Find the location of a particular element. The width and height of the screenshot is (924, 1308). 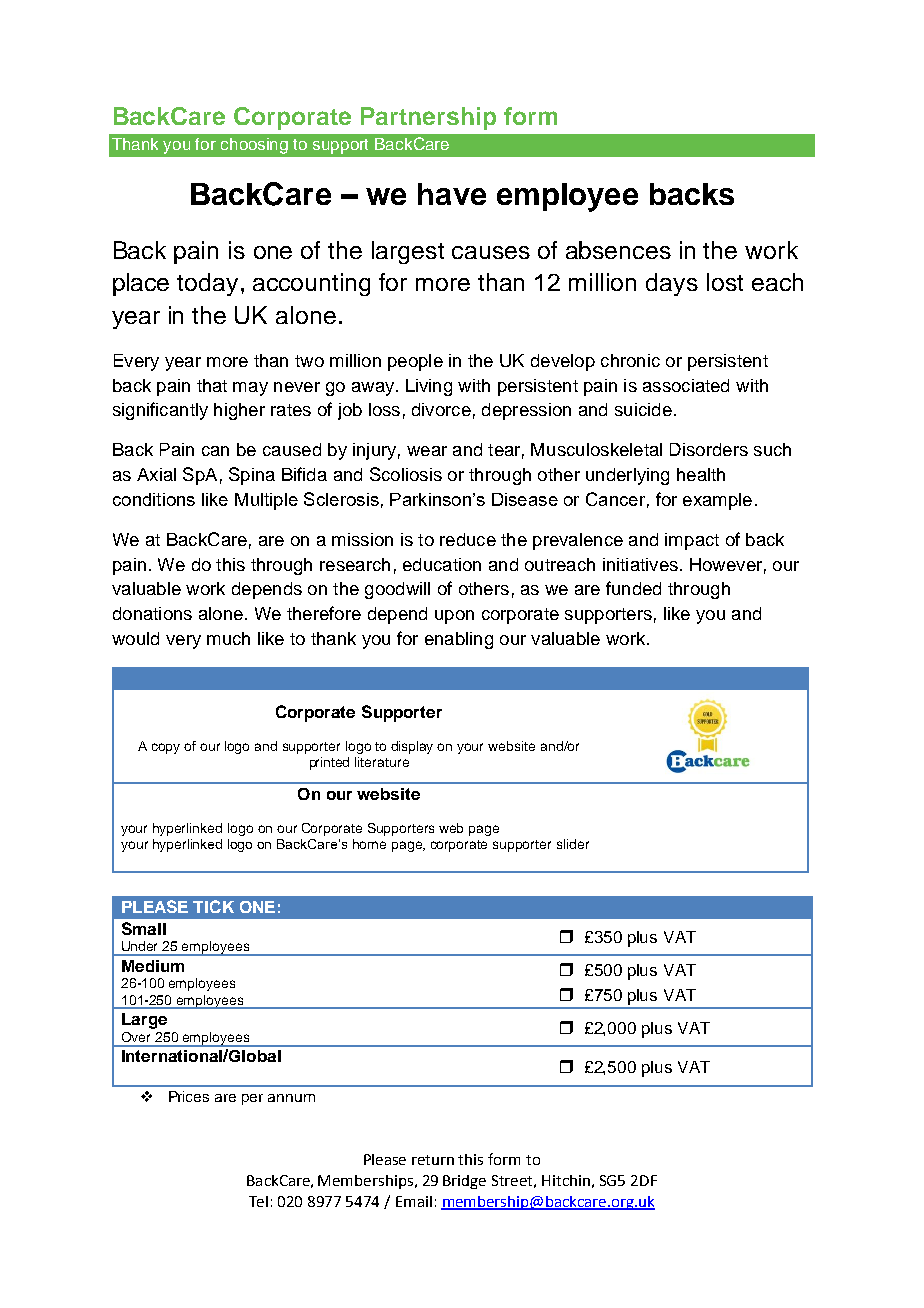

much is located at coordinates (228, 638).
